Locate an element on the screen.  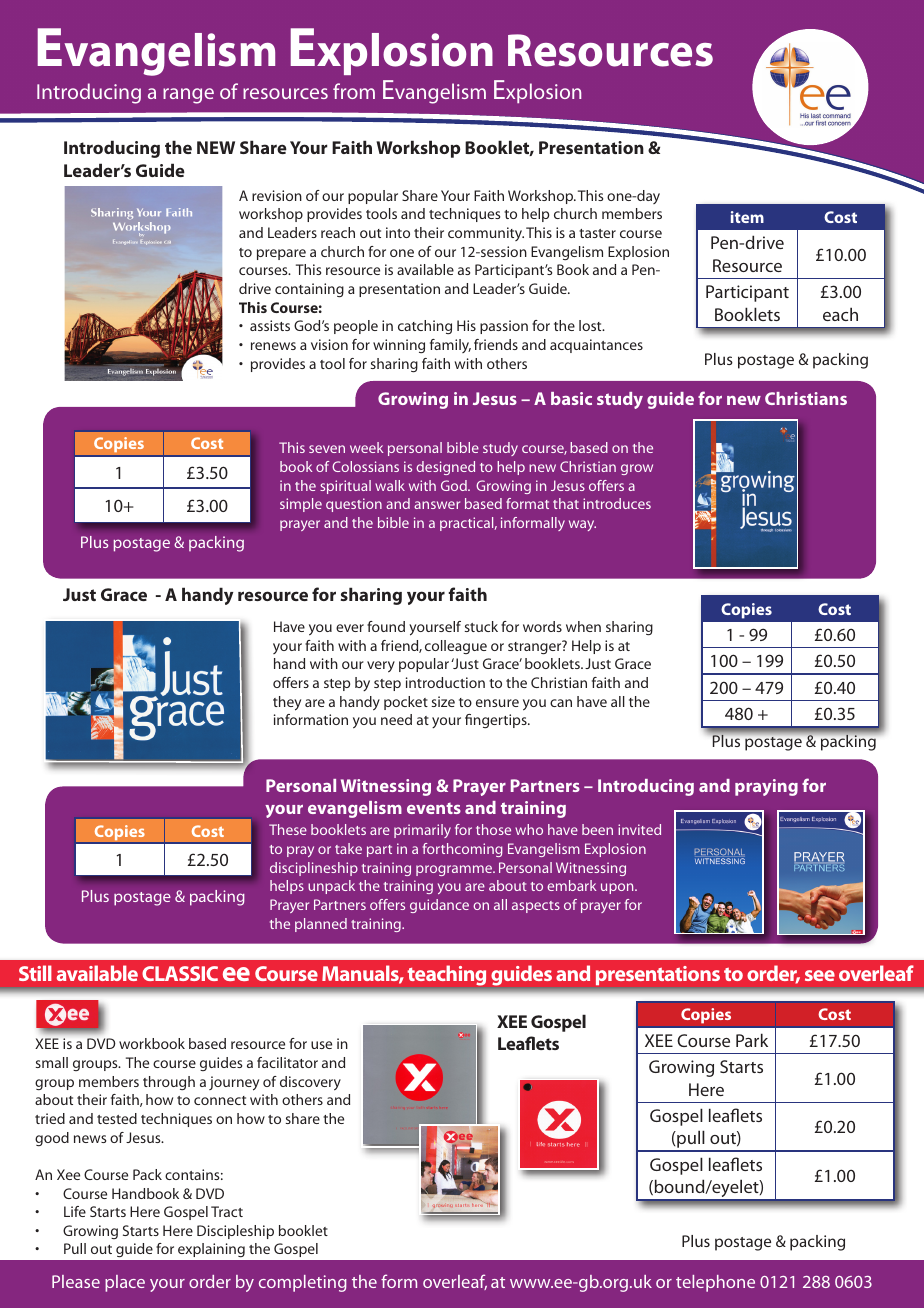
they is located at coordinates (287, 703).
